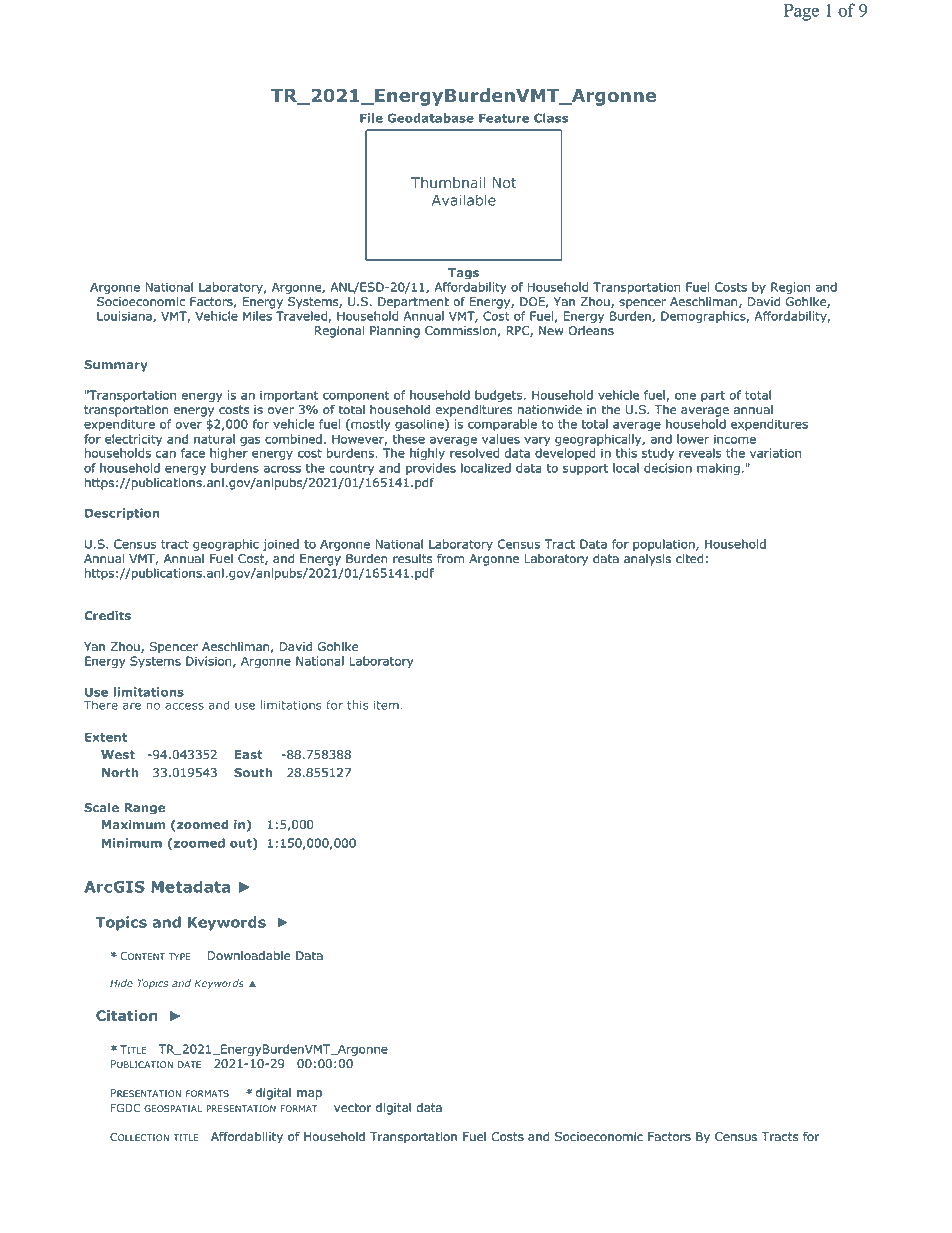  I want to click on Feature, so click(504, 118).
